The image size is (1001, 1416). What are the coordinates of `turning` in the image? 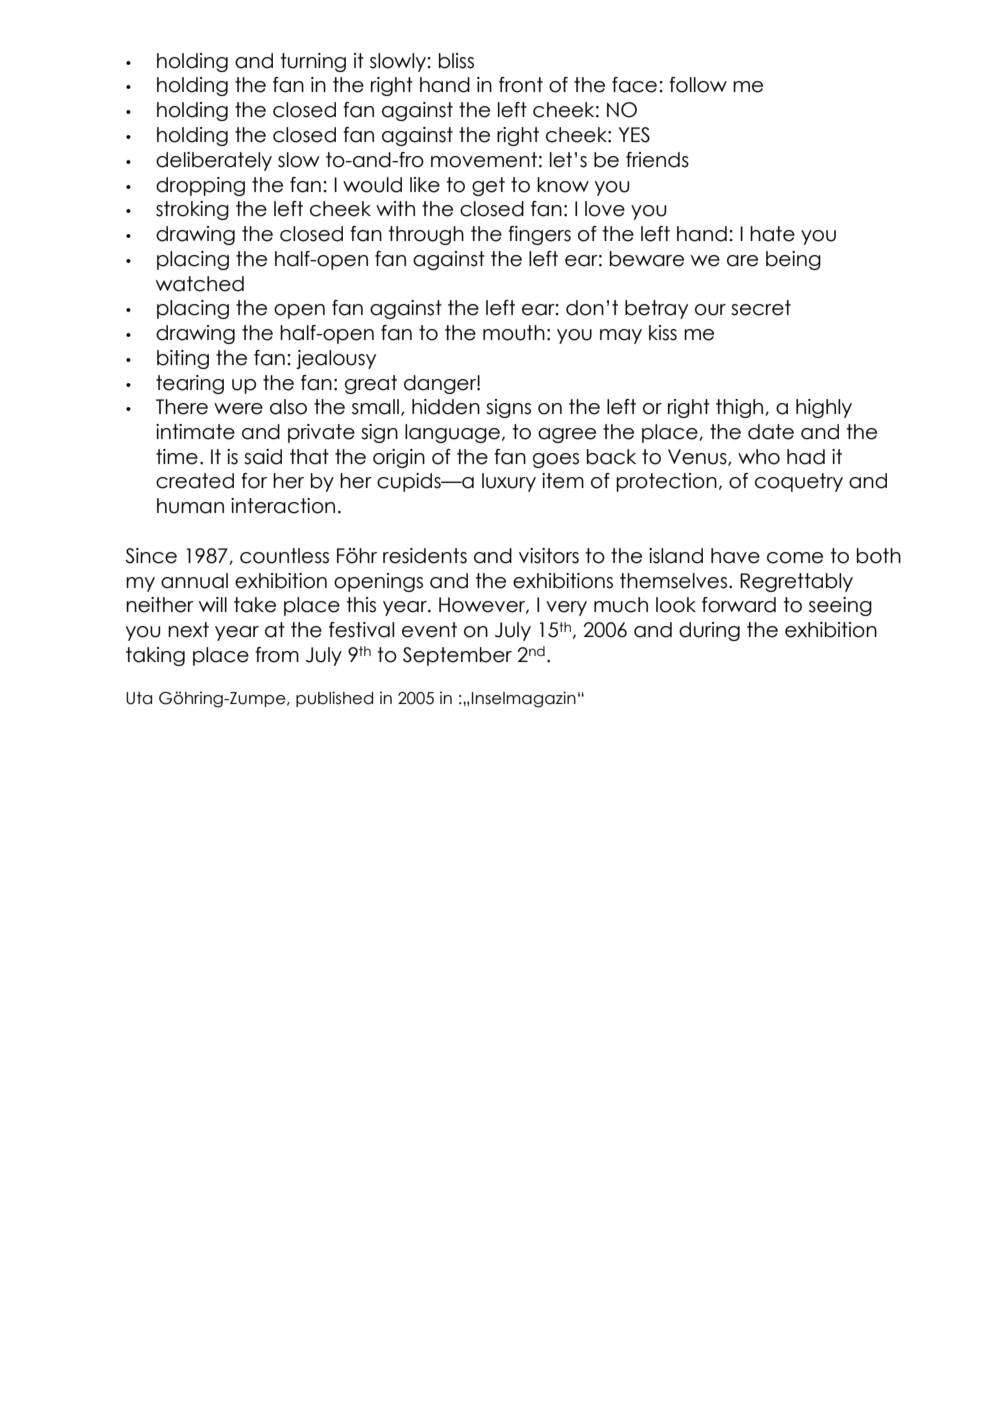 It's located at (313, 62).
